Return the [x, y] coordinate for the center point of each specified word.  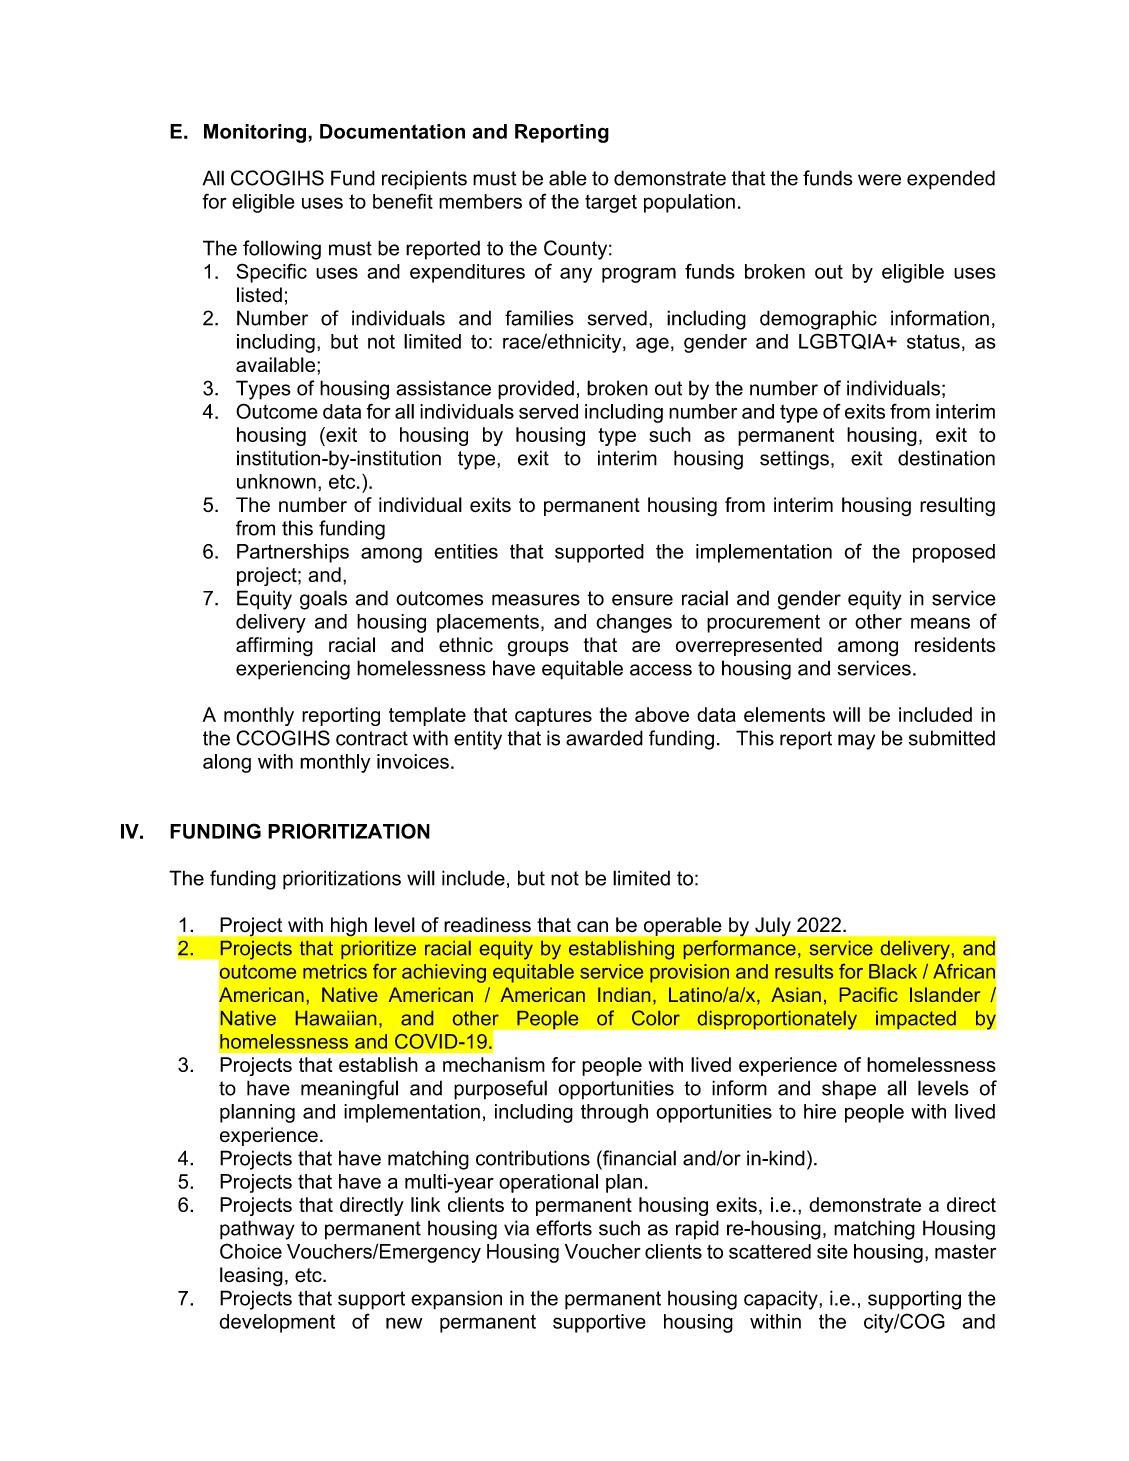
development [277, 1323]
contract [372, 738]
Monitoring [256, 133]
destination [946, 458]
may [856, 742]
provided [536, 390]
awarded [604, 738]
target [611, 203]
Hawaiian [336, 1018]
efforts [564, 1228]
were [879, 180]
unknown [276, 481]
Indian [624, 994]
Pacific [869, 994]
